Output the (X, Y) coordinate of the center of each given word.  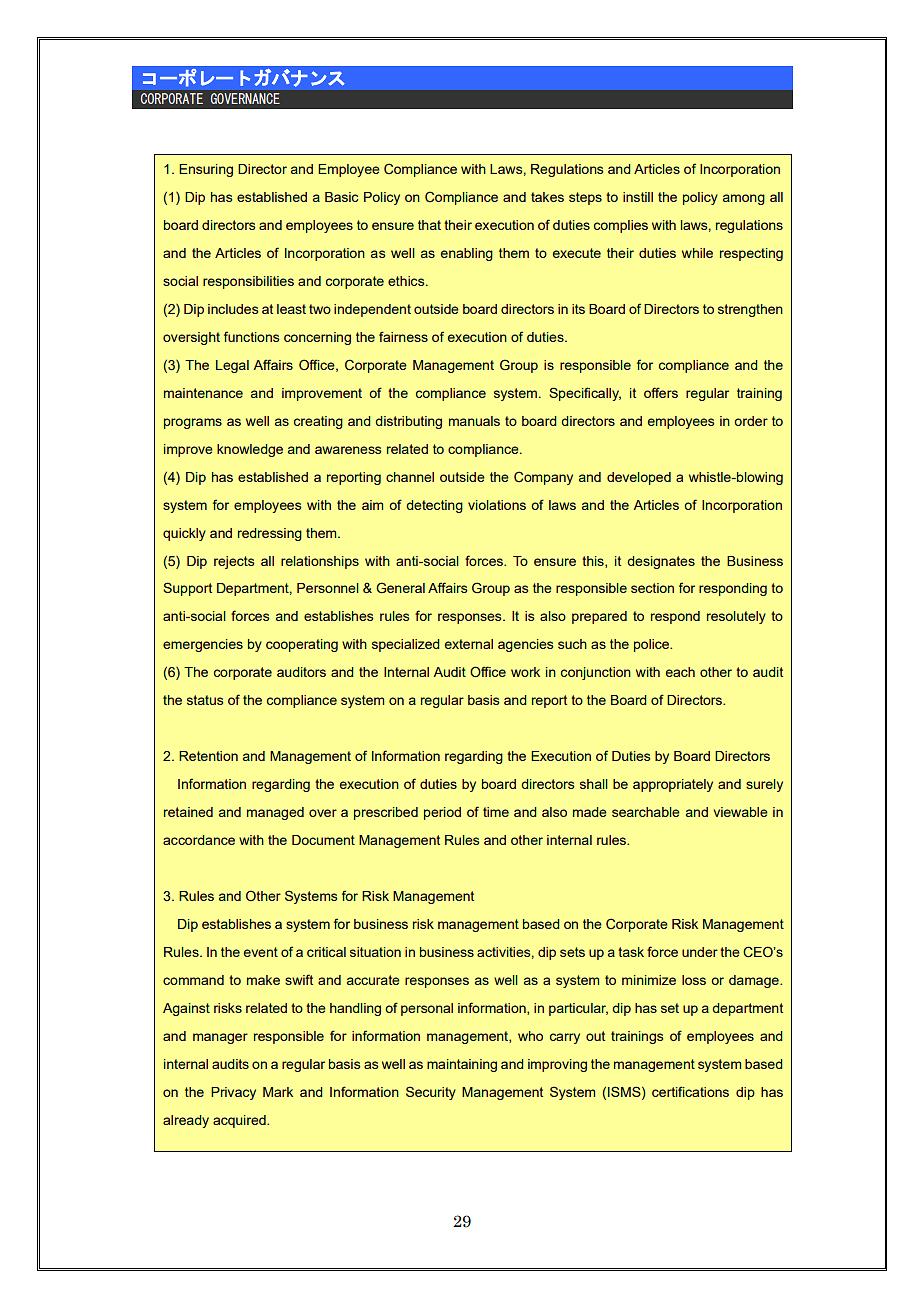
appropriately (673, 785)
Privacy (233, 1093)
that (429, 225)
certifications (690, 1091)
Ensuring (206, 170)
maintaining (462, 1065)
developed (639, 478)
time (496, 812)
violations (497, 505)
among (744, 199)
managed (275, 813)
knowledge (250, 450)
